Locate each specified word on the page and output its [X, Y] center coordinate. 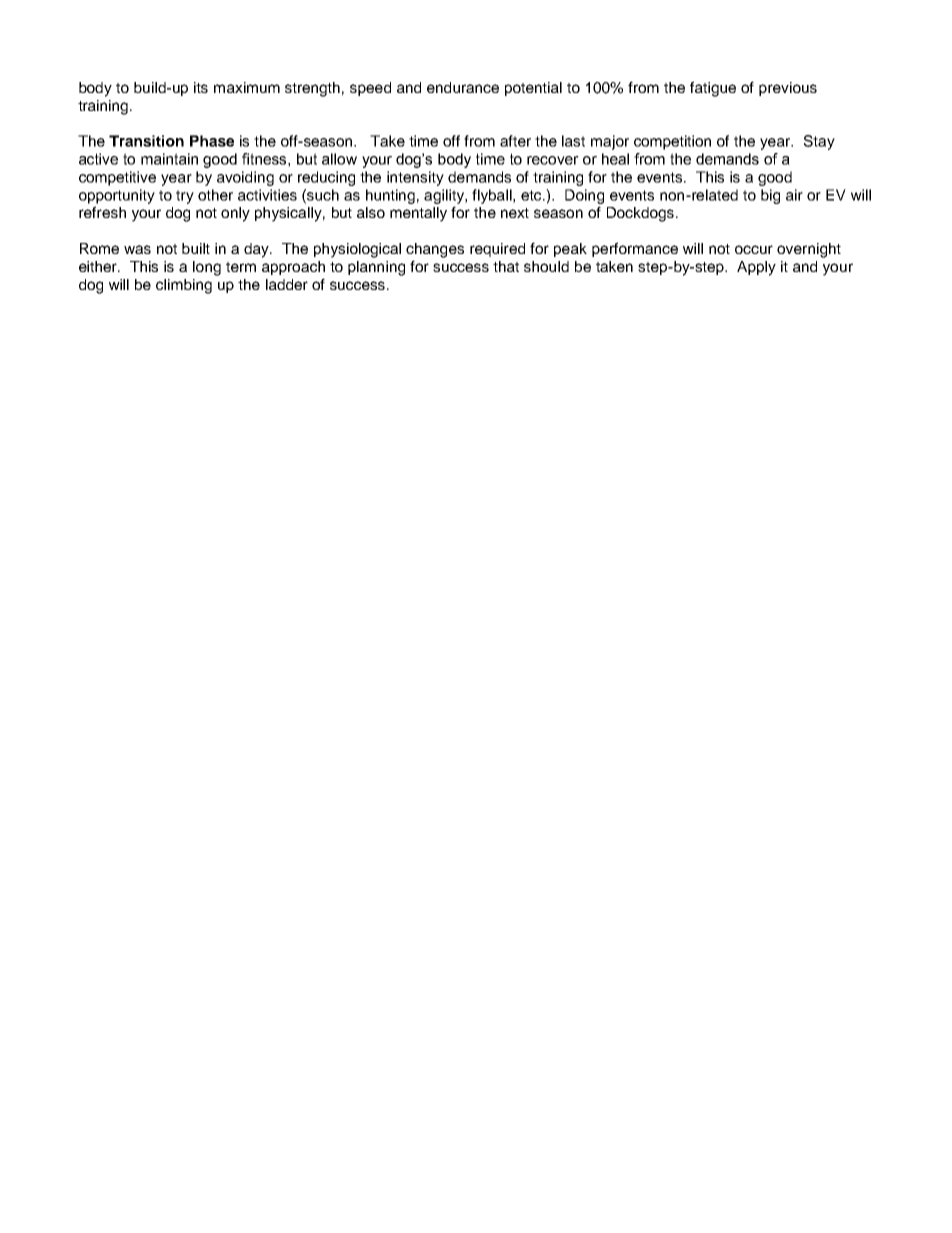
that [506, 266]
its [201, 87]
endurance [463, 87]
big [770, 196]
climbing [184, 286]
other [215, 195]
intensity [415, 178]
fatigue [713, 89]
